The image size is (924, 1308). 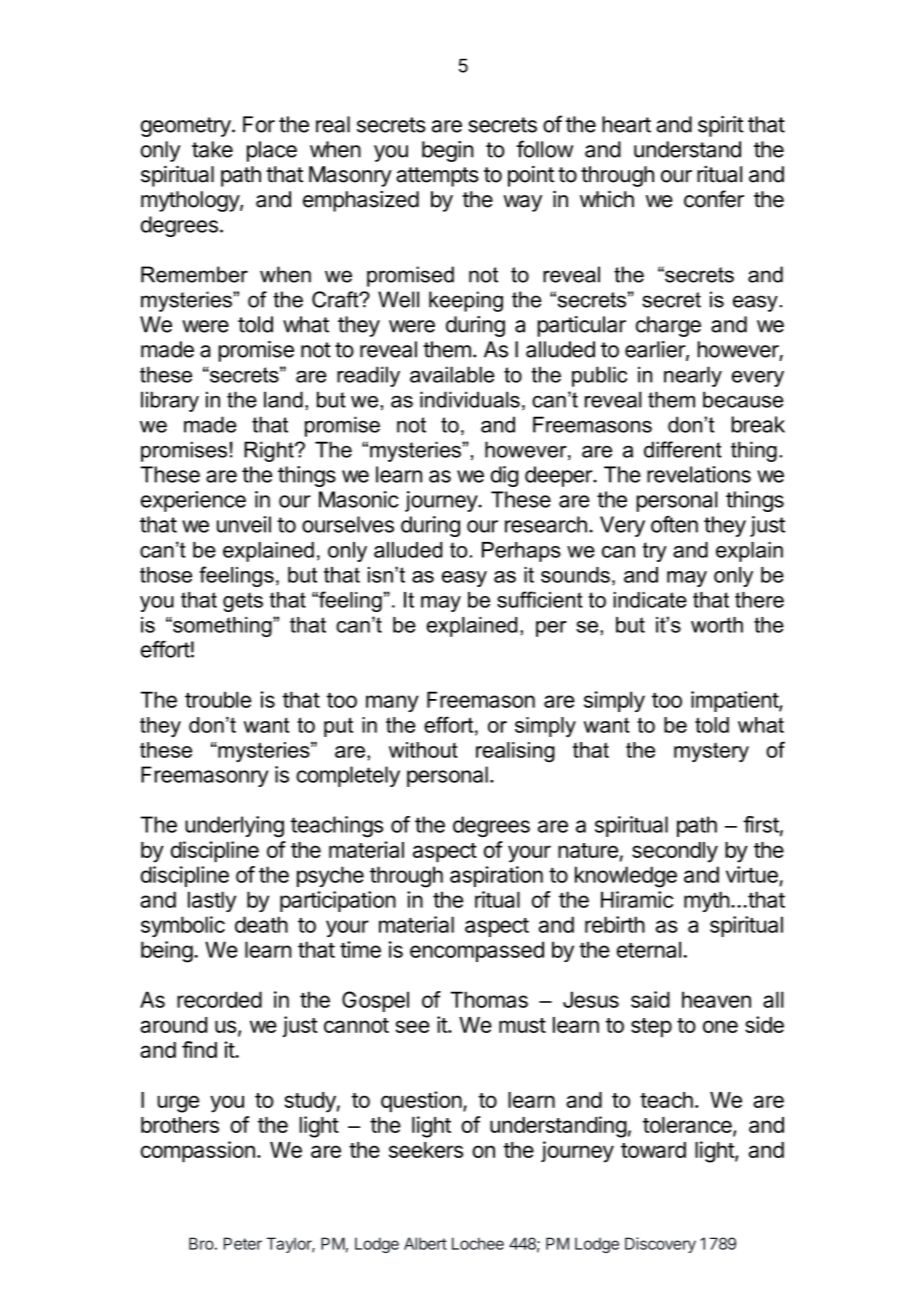 I want to click on begin, so click(x=448, y=151).
